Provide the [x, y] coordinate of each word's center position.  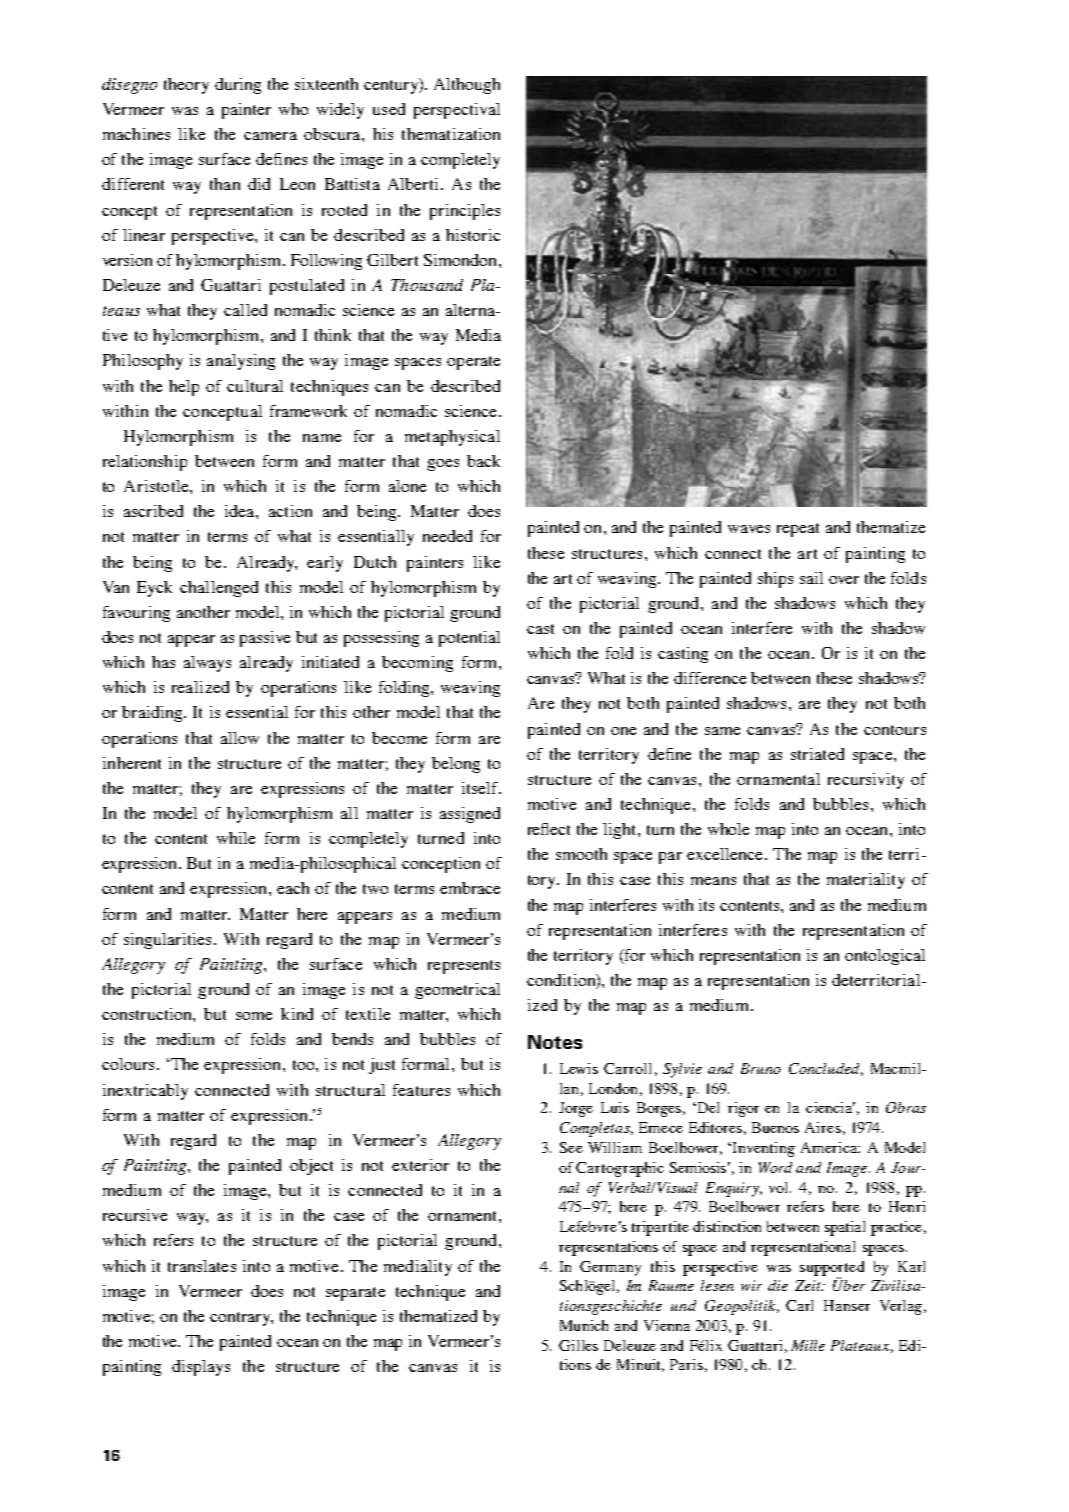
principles [465, 212]
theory [186, 86]
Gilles [578, 1345]
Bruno [761, 1068]
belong [456, 765]
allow [240, 738]
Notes [555, 1042]
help [184, 388]
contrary [241, 1319]
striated [817, 754]
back [483, 461]
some [254, 1016]
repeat [798, 530]
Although [467, 86]
